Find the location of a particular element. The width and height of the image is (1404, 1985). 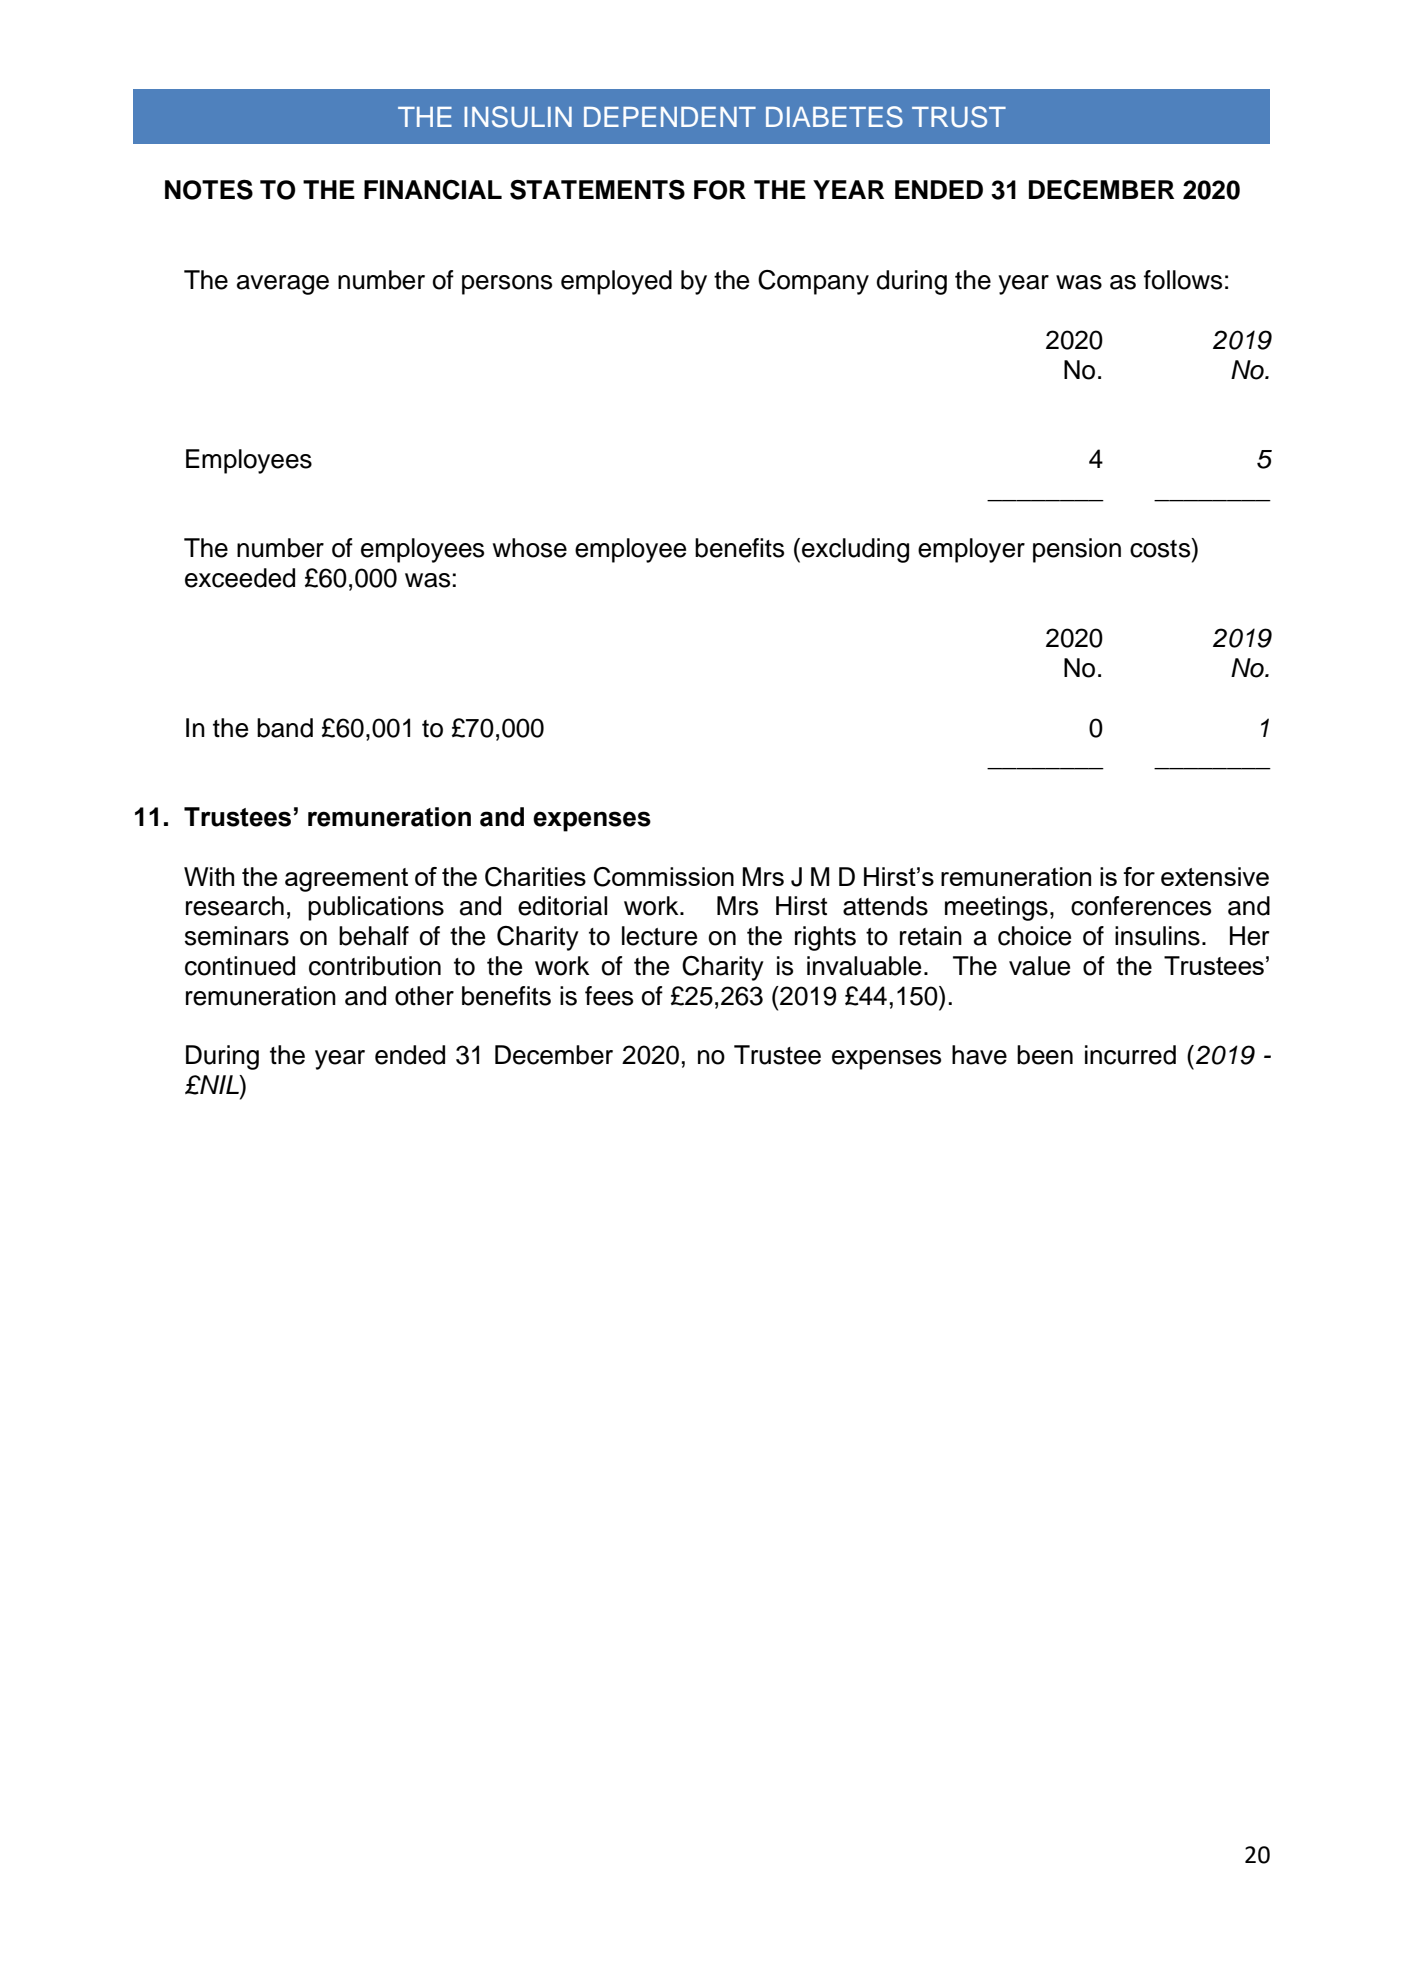

exceeded is located at coordinates (240, 578).
